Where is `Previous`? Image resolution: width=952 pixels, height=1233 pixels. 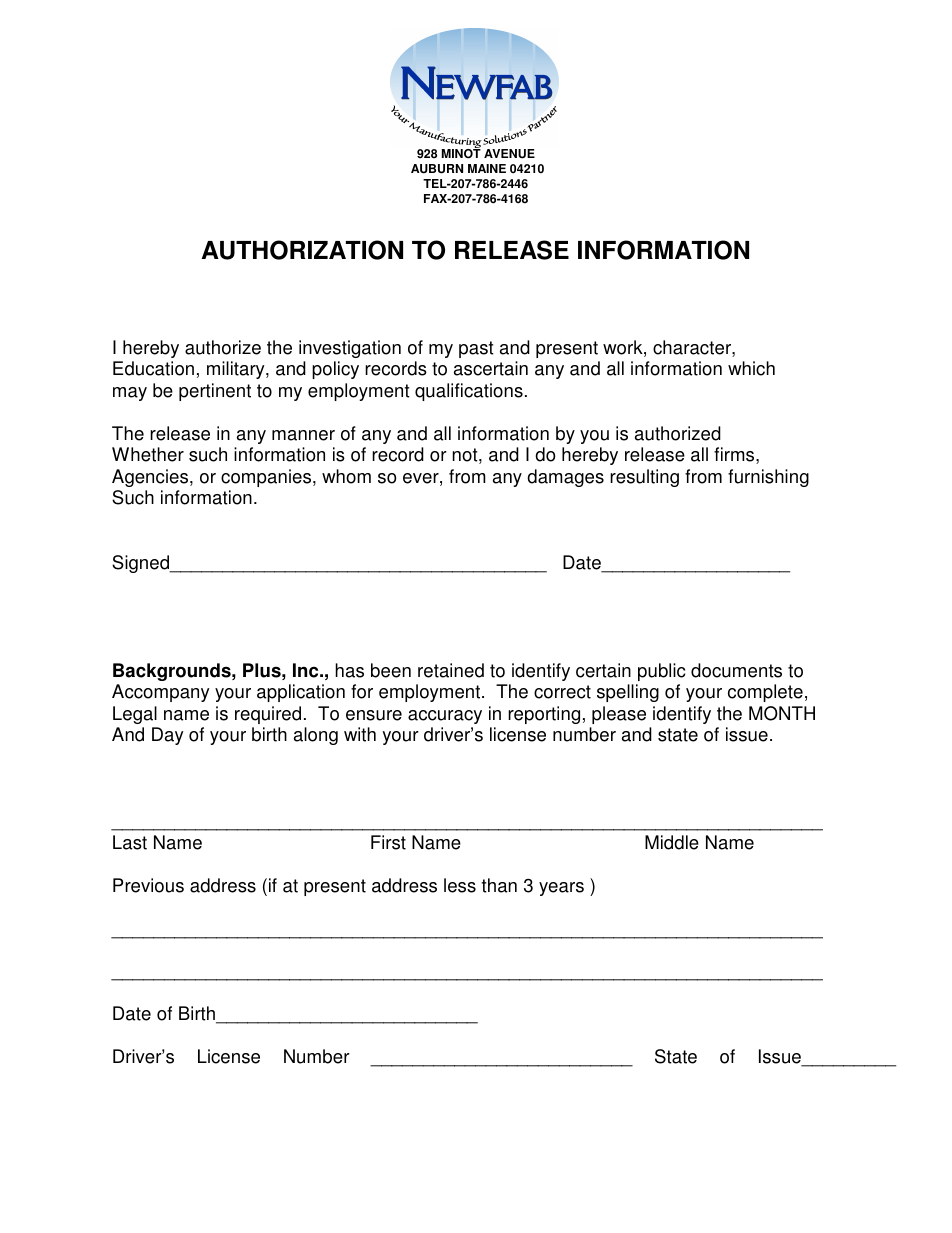 Previous is located at coordinates (148, 885).
